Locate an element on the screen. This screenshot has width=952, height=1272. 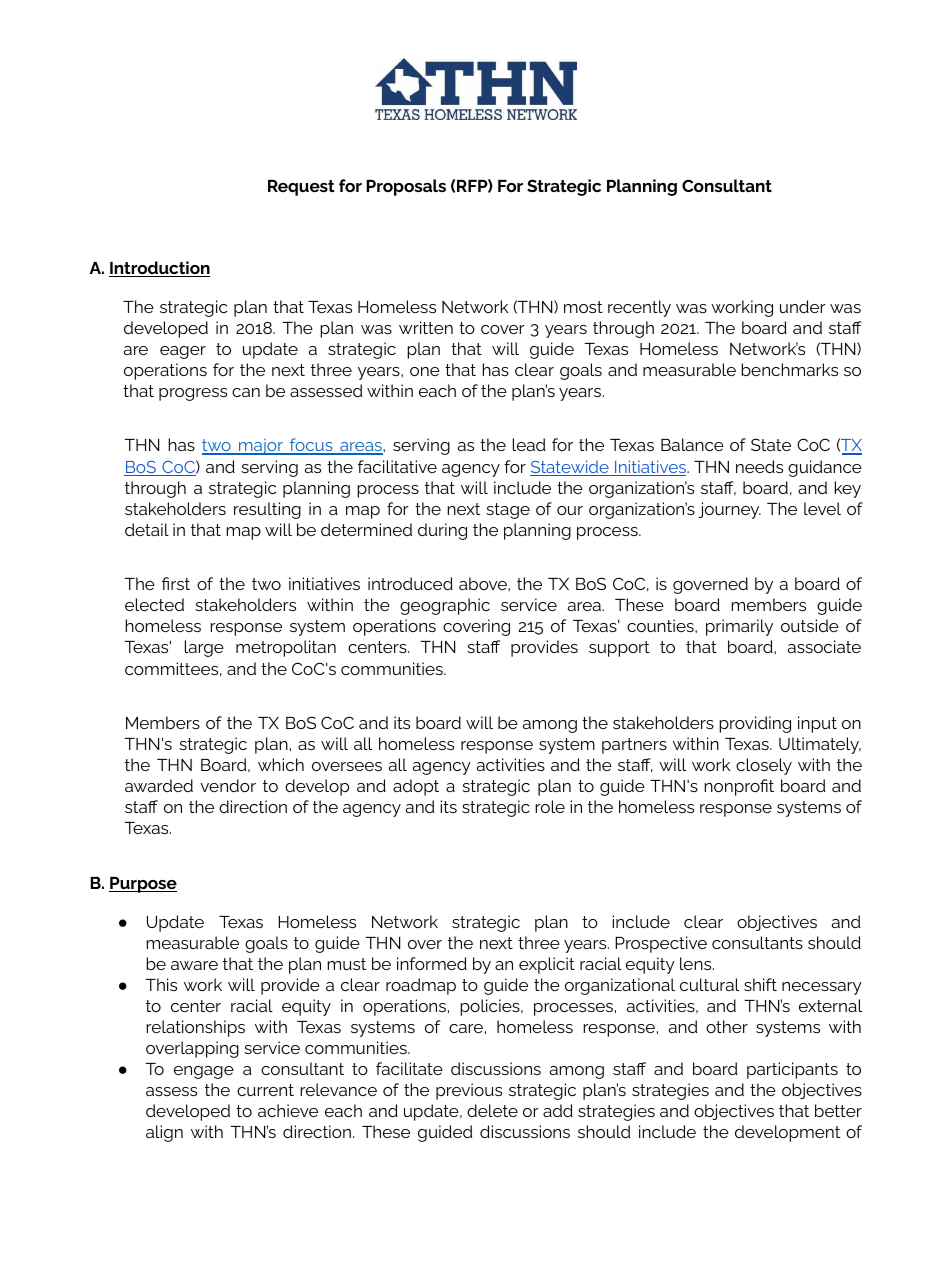
current is located at coordinates (265, 1090).
